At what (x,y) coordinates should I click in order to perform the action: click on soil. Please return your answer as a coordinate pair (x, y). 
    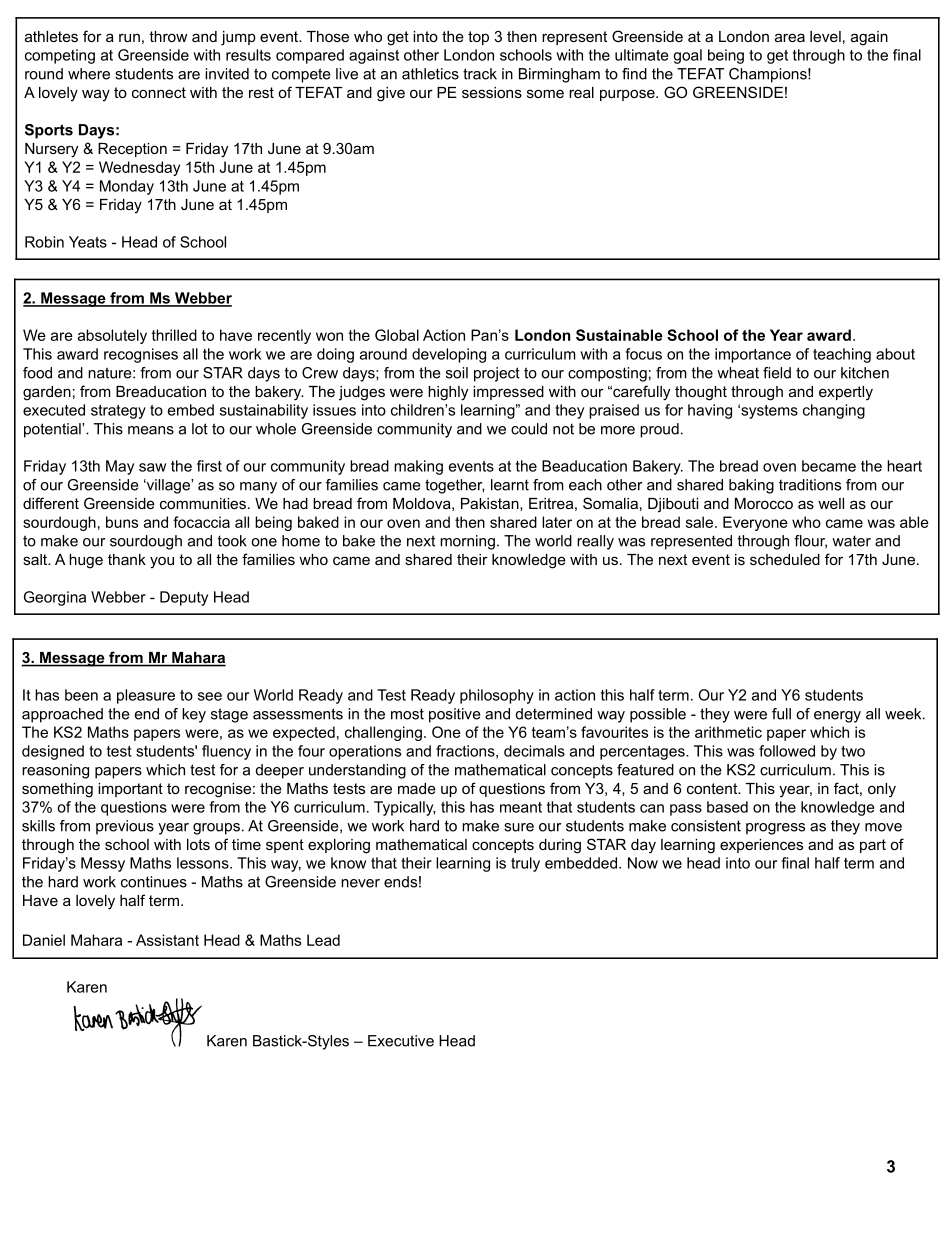
    Looking at the image, I should click on (457, 373).
